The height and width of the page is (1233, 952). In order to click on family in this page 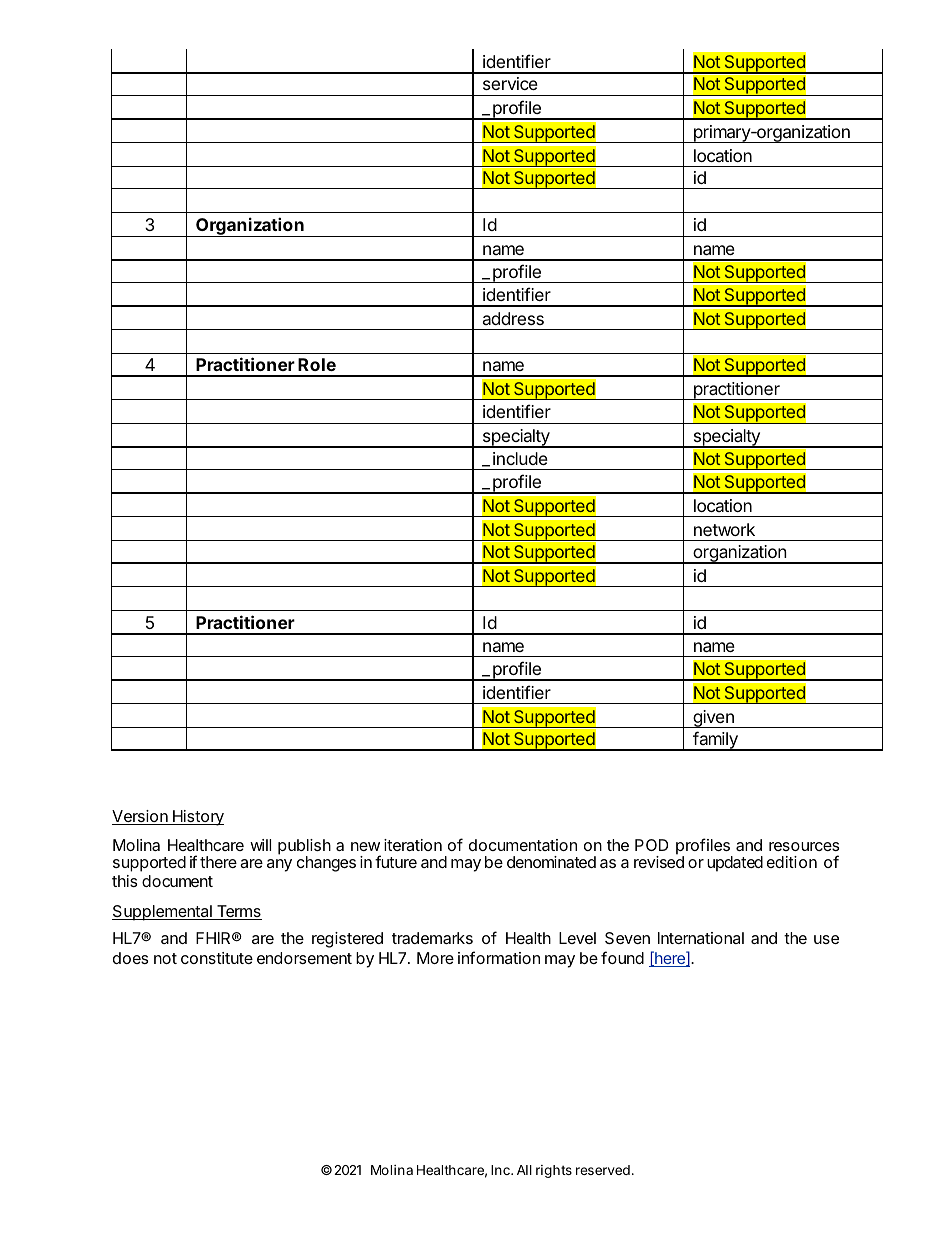, I will do `click(715, 741)`.
